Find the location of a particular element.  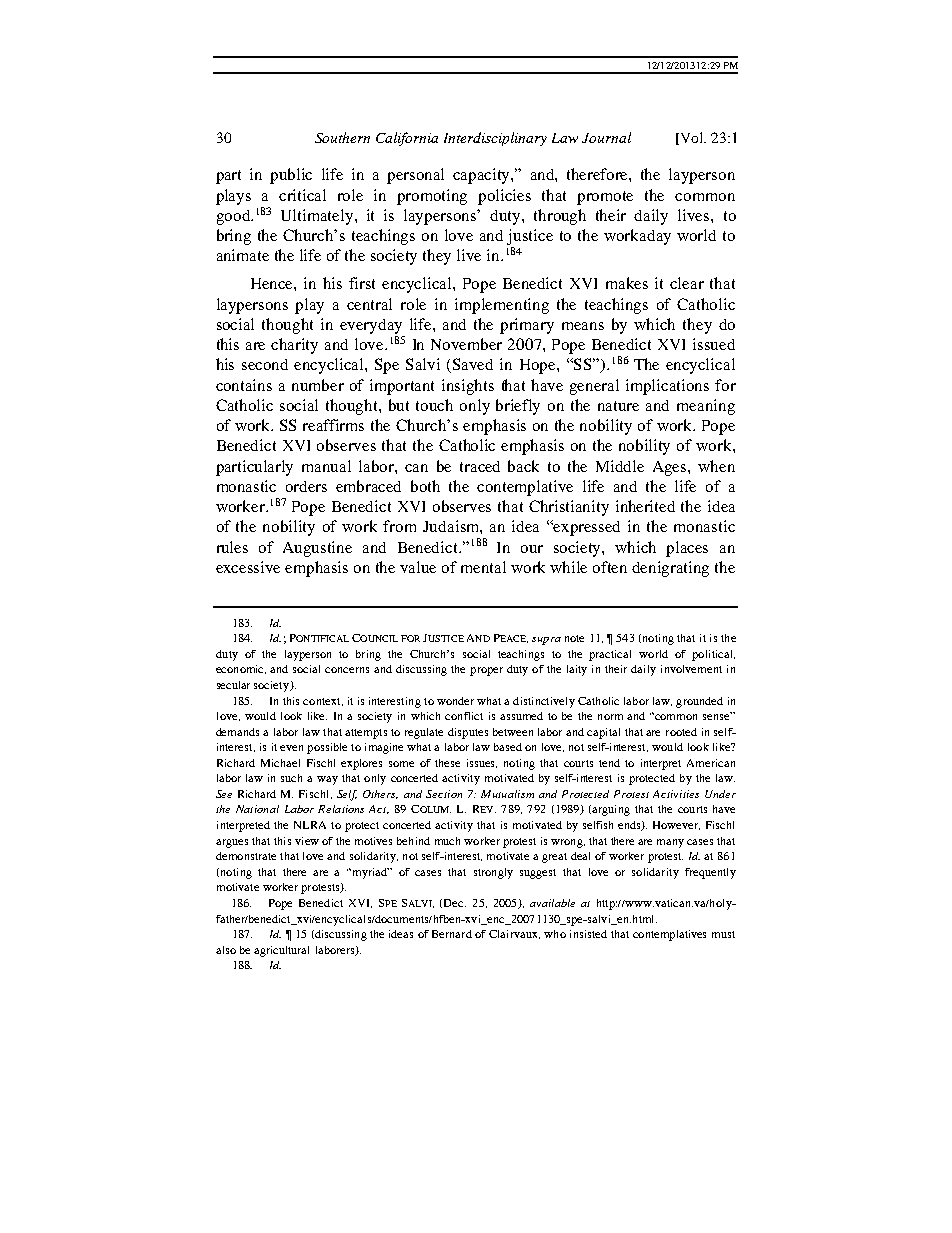

public is located at coordinates (291, 176).
